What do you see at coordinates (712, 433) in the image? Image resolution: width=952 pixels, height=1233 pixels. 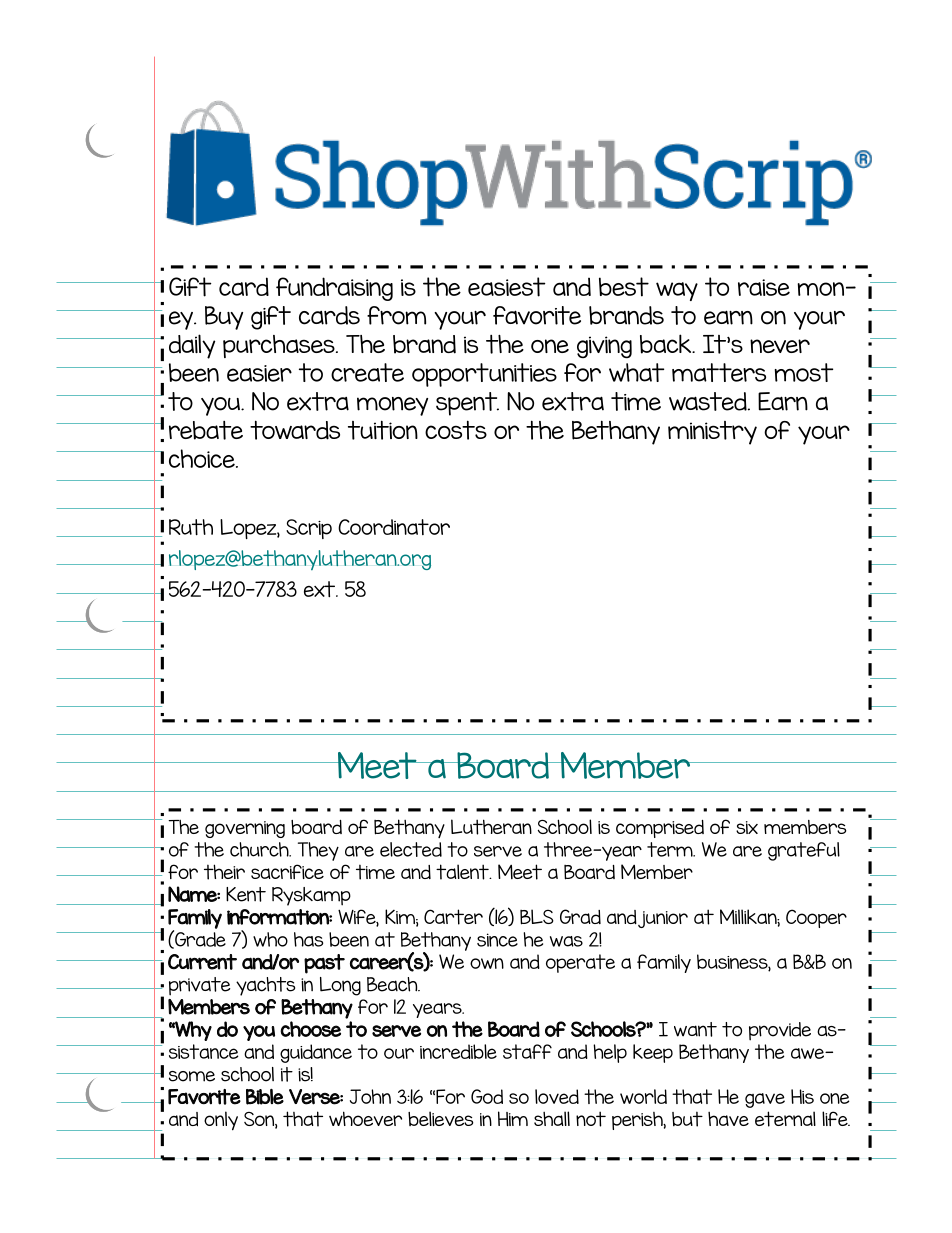 I see `ministry` at bounding box center [712, 433].
